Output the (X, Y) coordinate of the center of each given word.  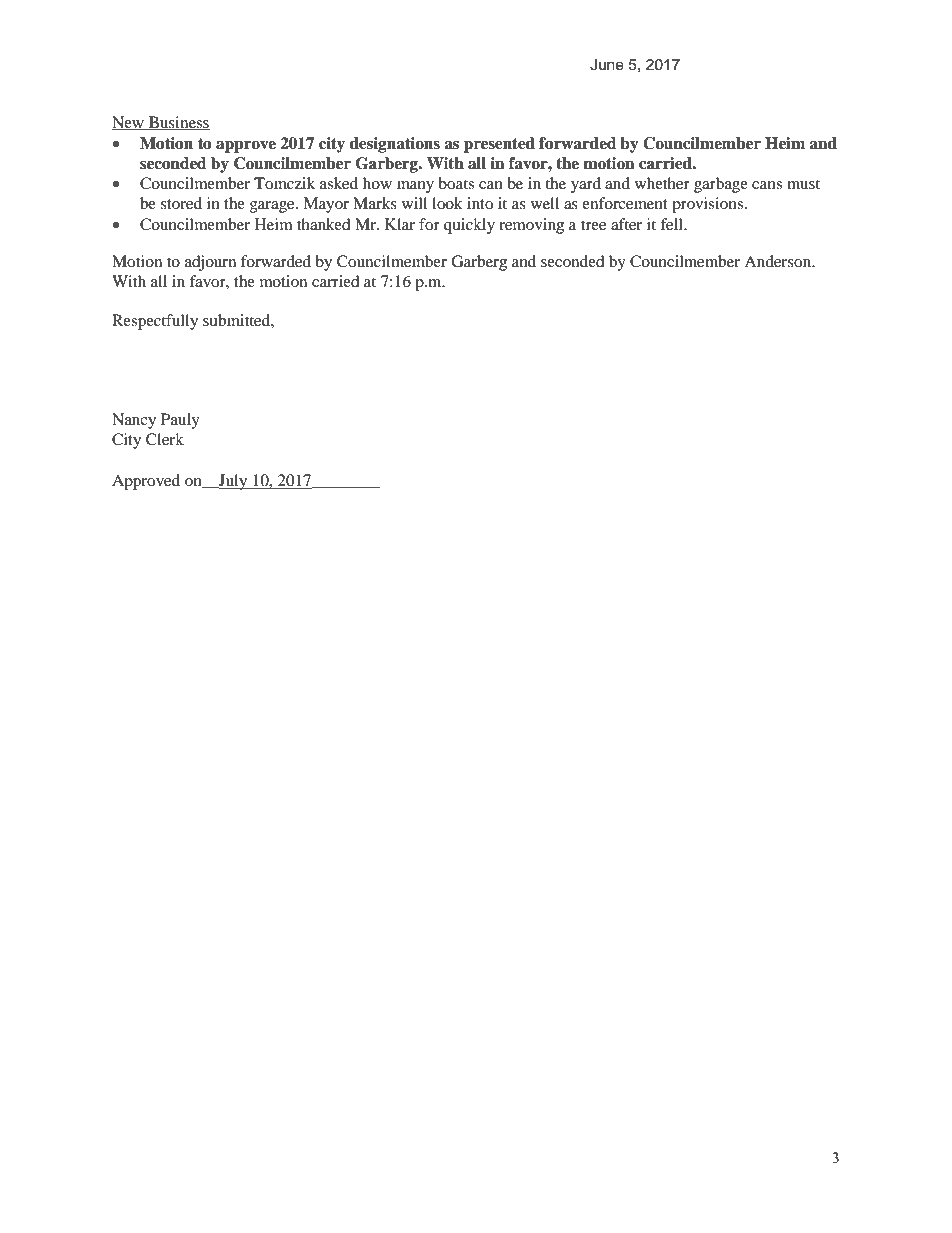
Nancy (134, 421)
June (607, 65)
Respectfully (155, 322)
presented (499, 145)
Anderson (779, 261)
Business (178, 123)
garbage (721, 185)
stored (181, 203)
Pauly (180, 421)
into (480, 203)
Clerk (165, 439)
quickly (469, 226)
